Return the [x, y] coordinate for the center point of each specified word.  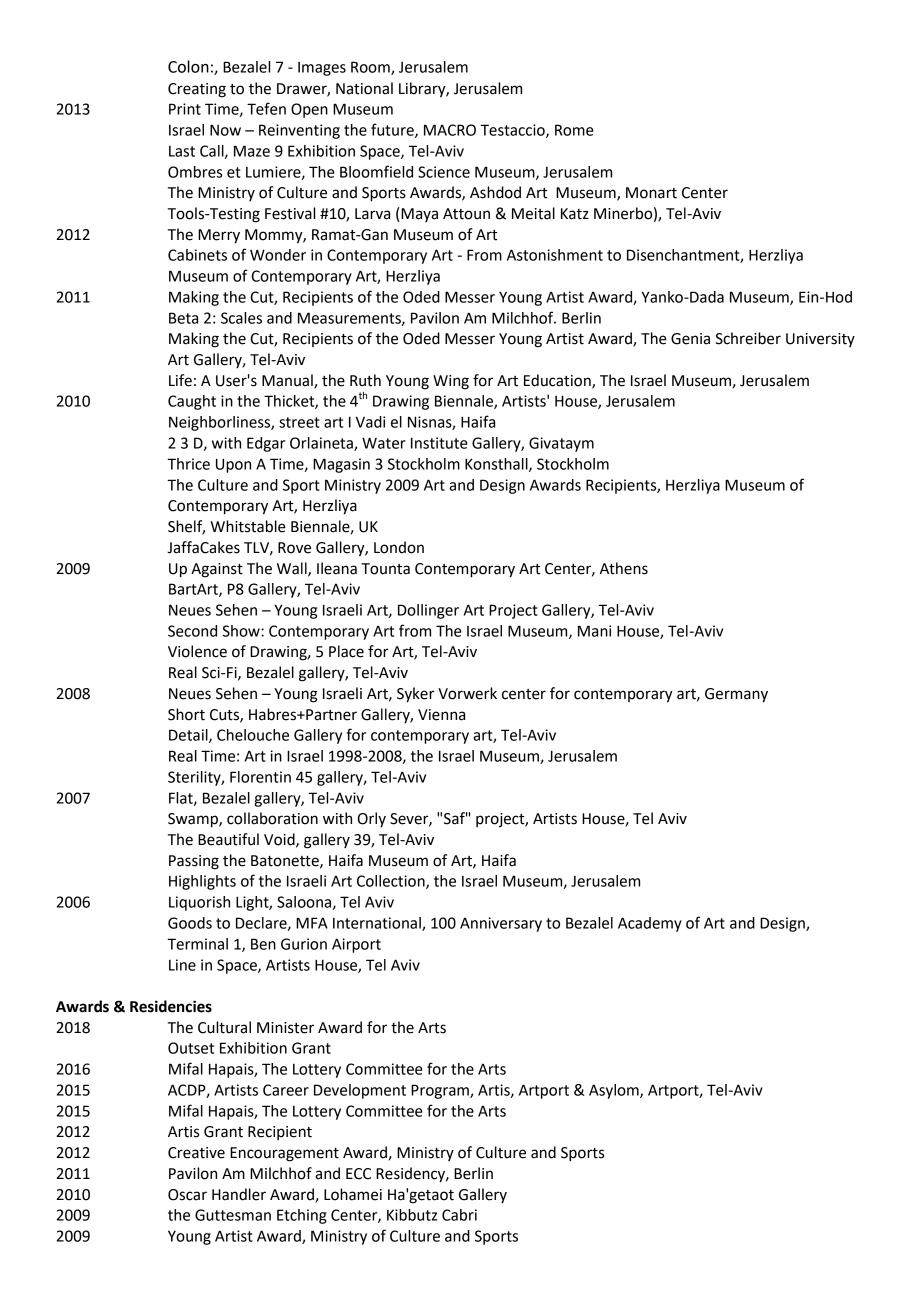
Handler [239, 1194]
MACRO [450, 130]
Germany [736, 695]
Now [225, 130]
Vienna [441, 715]
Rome [574, 130]
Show [242, 631]
